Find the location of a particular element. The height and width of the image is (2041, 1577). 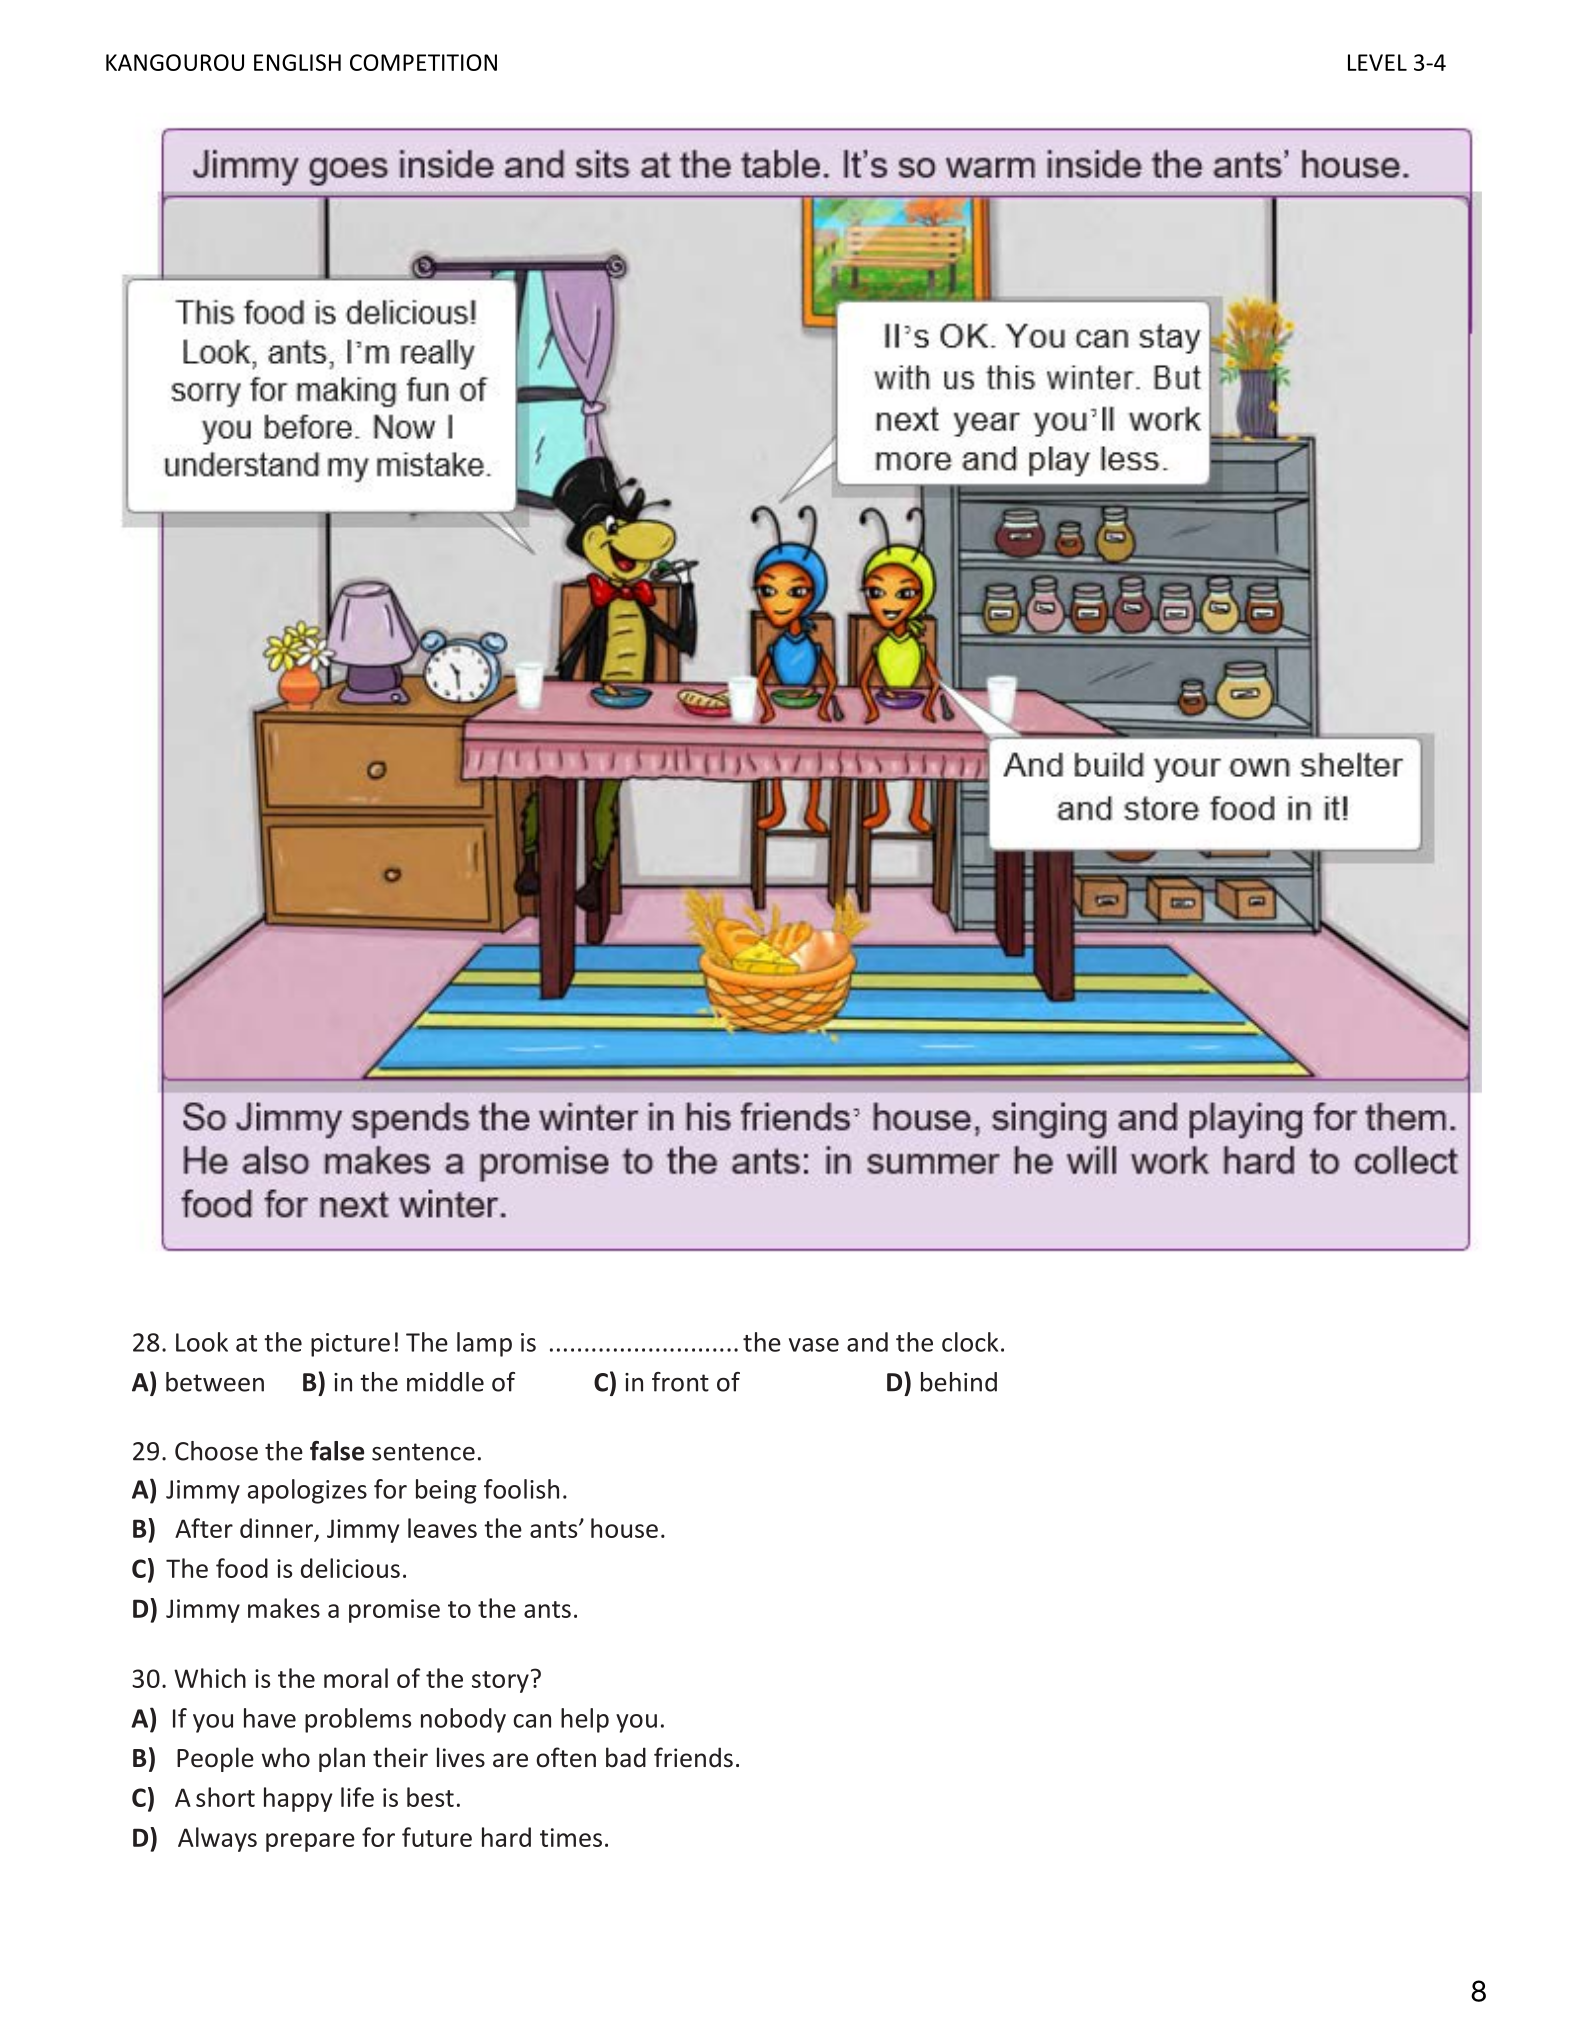

LEVEL is located at coordinates (1377, 62).
